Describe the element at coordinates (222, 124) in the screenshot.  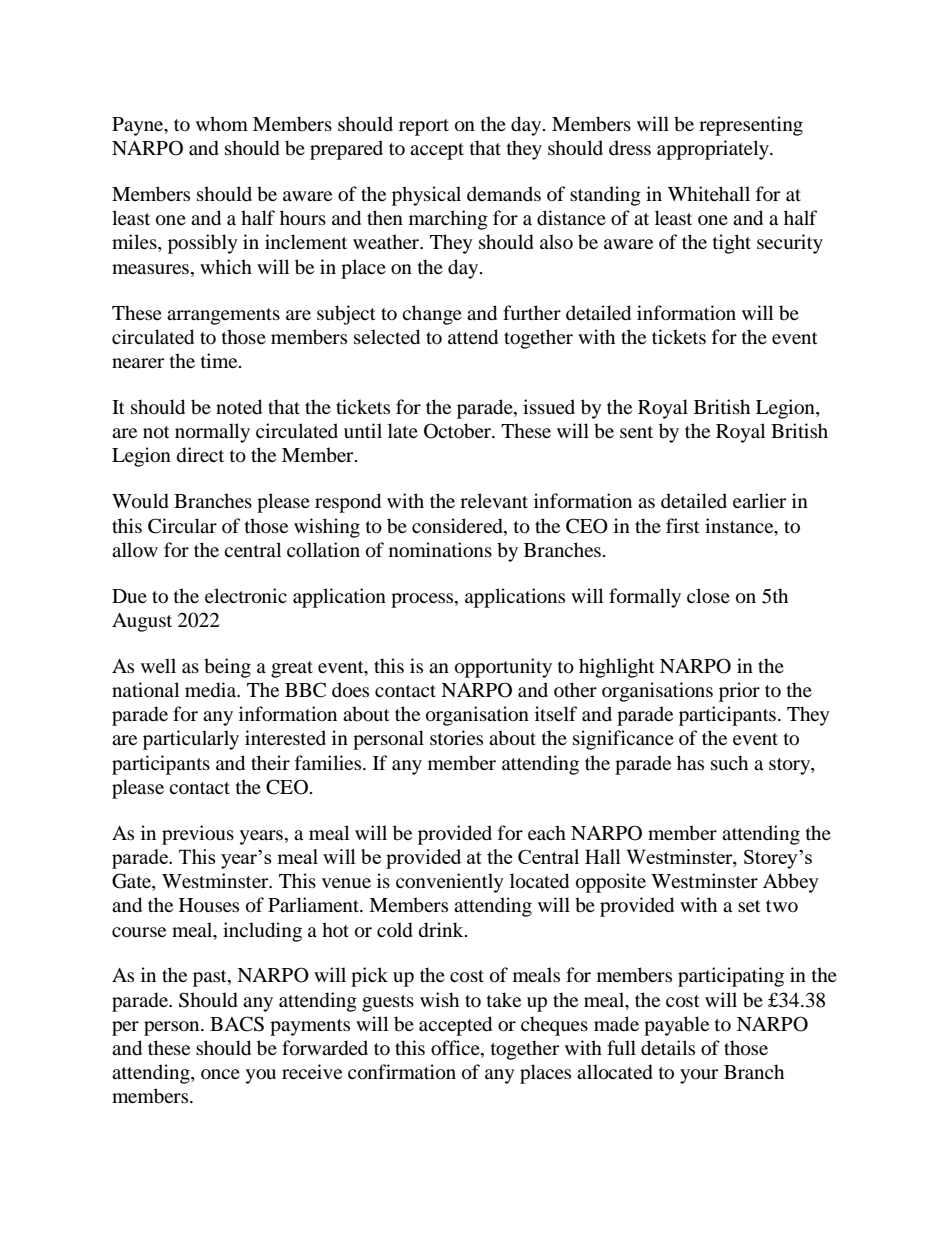
I see `whom` at that location.
